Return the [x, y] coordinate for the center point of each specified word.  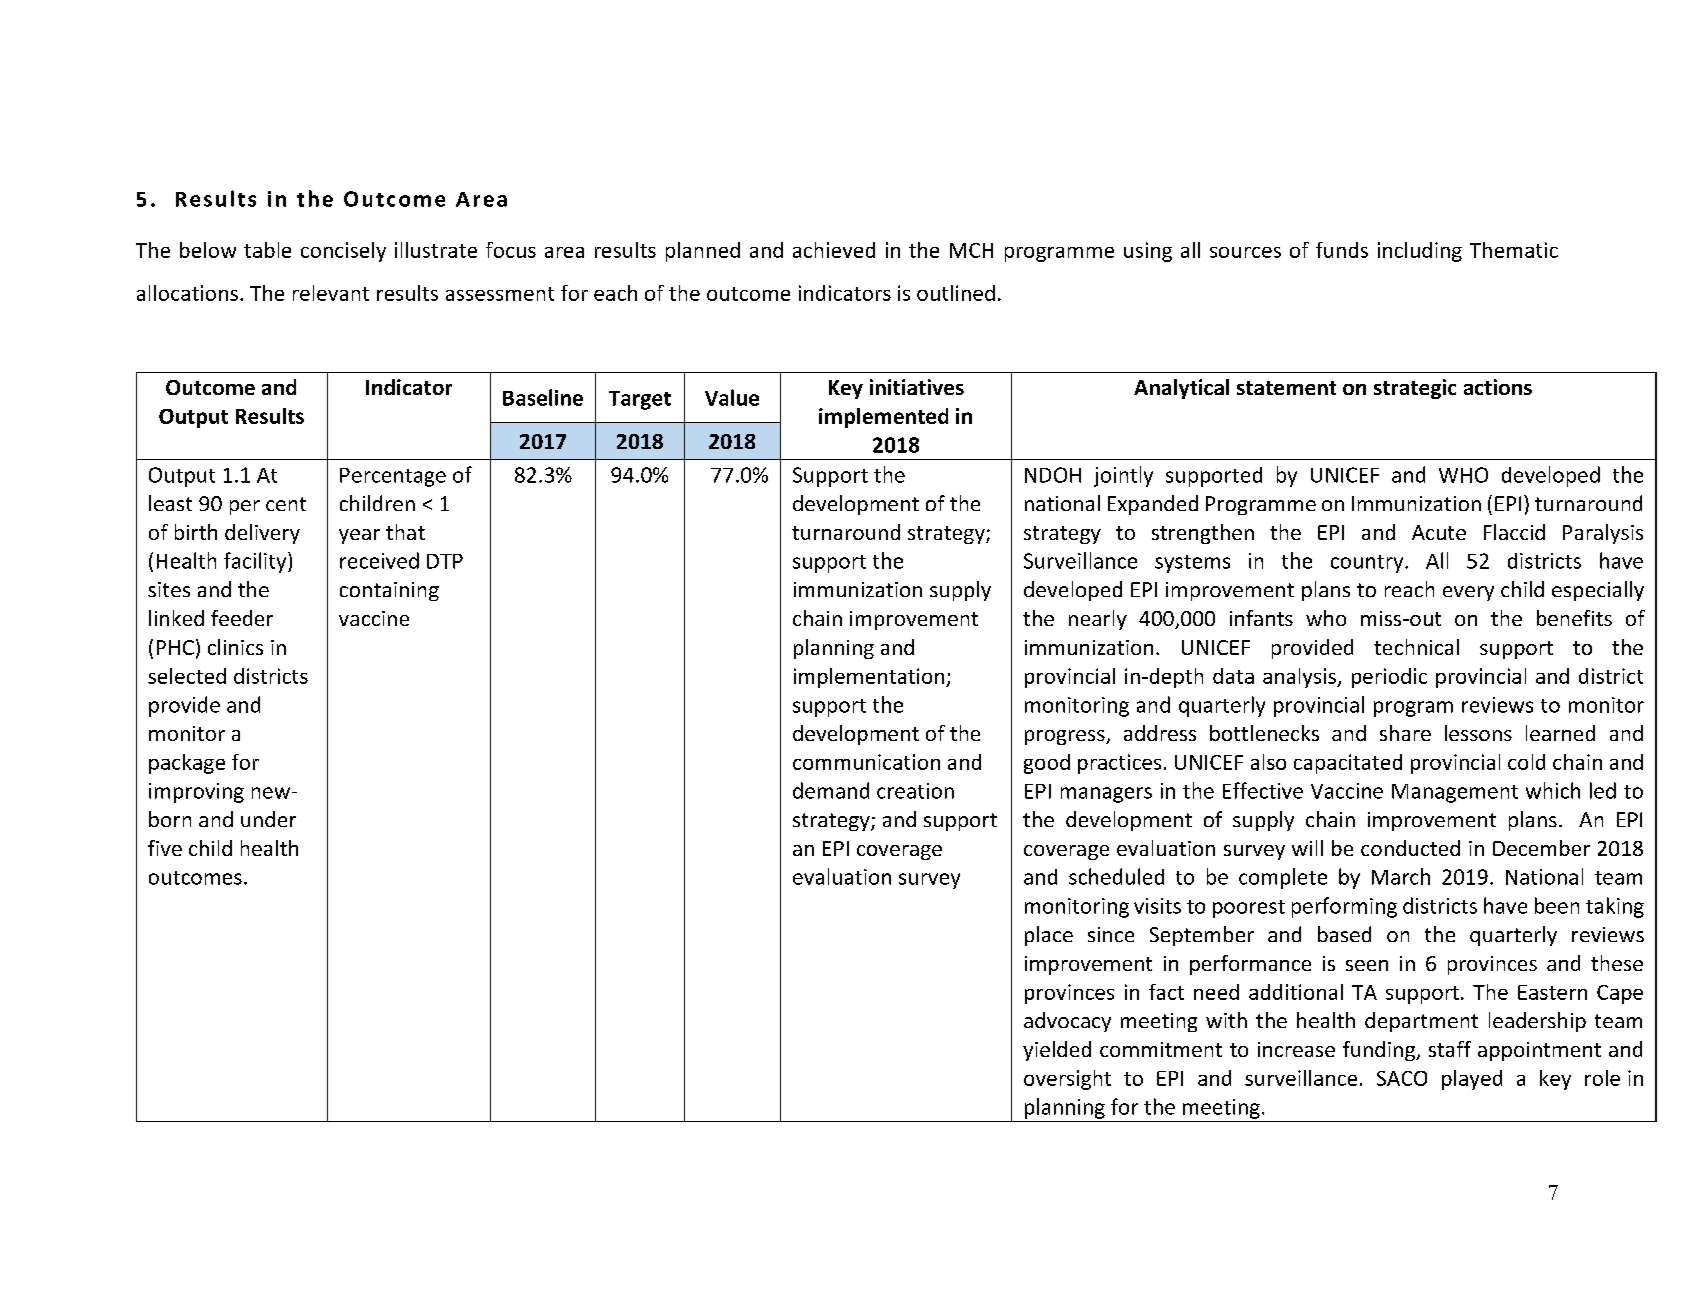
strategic [1415, 389]
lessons [1478, 733]
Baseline [543, 397]
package [187, 764]
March [1401, 876]
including [1420, 252]
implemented [883, 418]
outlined [956, 293]
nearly [1098, 620]
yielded [1057, 1051]
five [165, 848]
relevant [331, 293]
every [1468, 593]
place [1049, 936]
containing [389, 591]
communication [866, 762]
